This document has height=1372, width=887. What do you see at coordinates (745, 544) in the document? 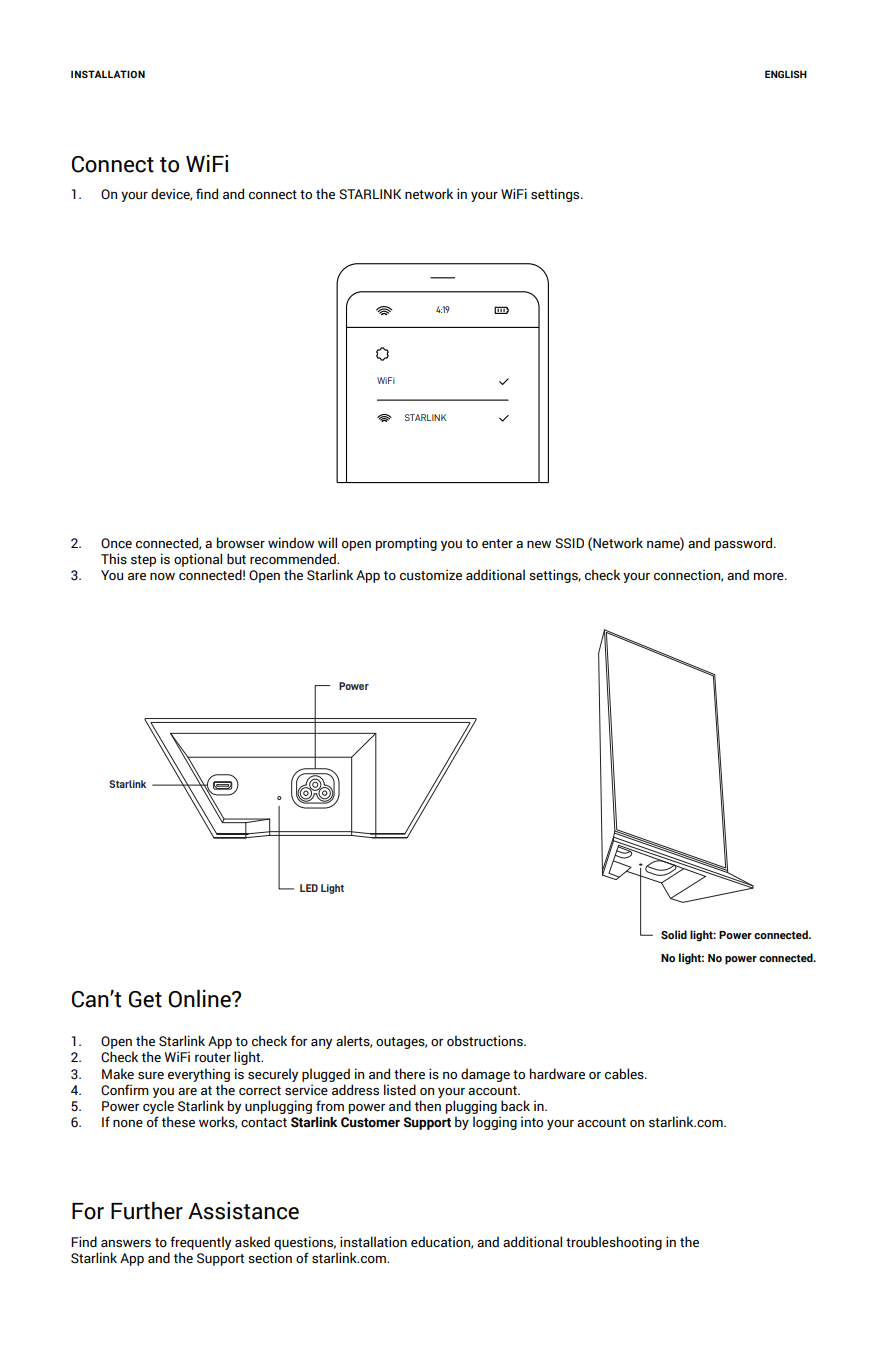
I see `password` at bounding box center [745, 544].
